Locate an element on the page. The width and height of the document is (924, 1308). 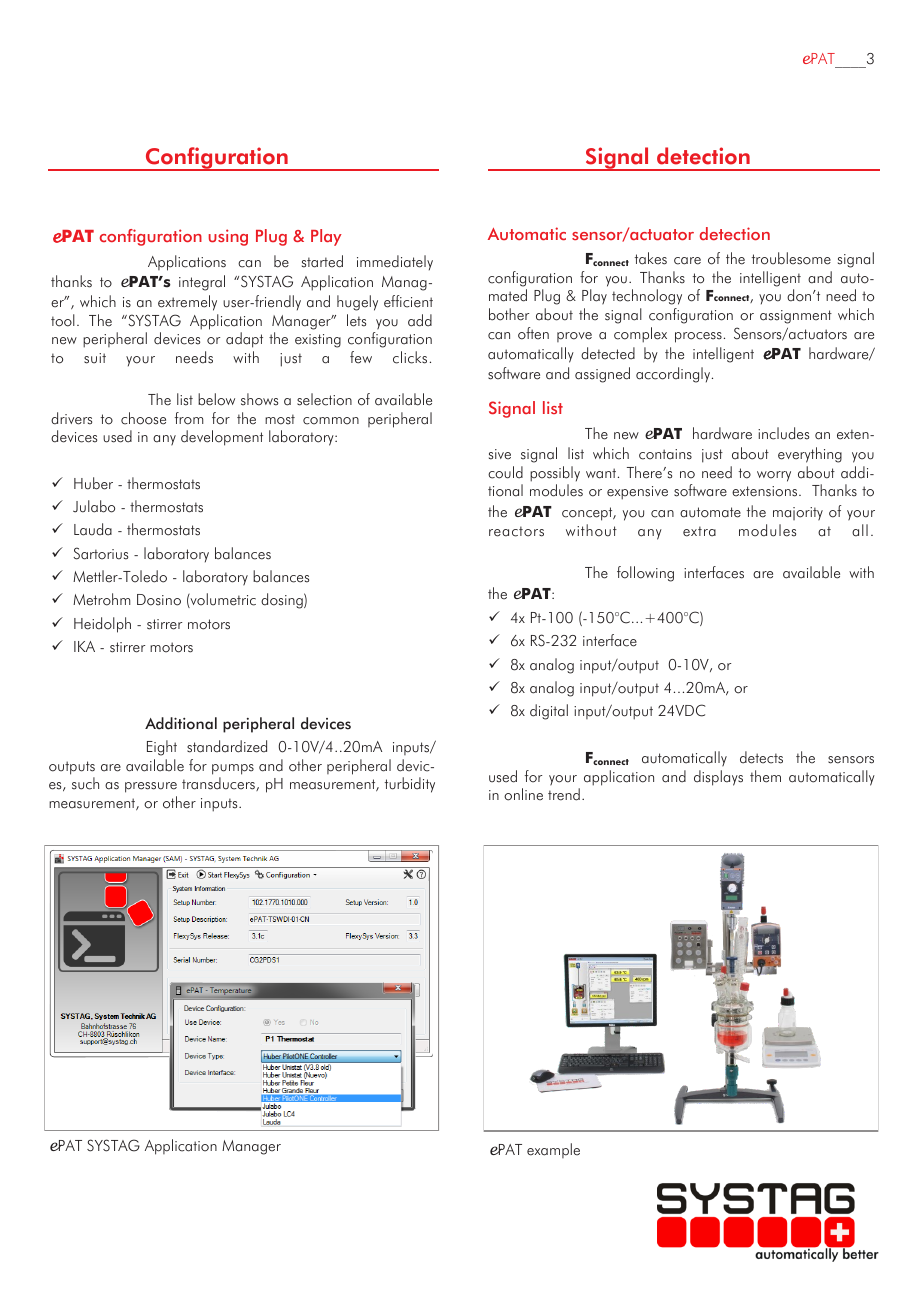
detects is located at coordinates (761, 757).
